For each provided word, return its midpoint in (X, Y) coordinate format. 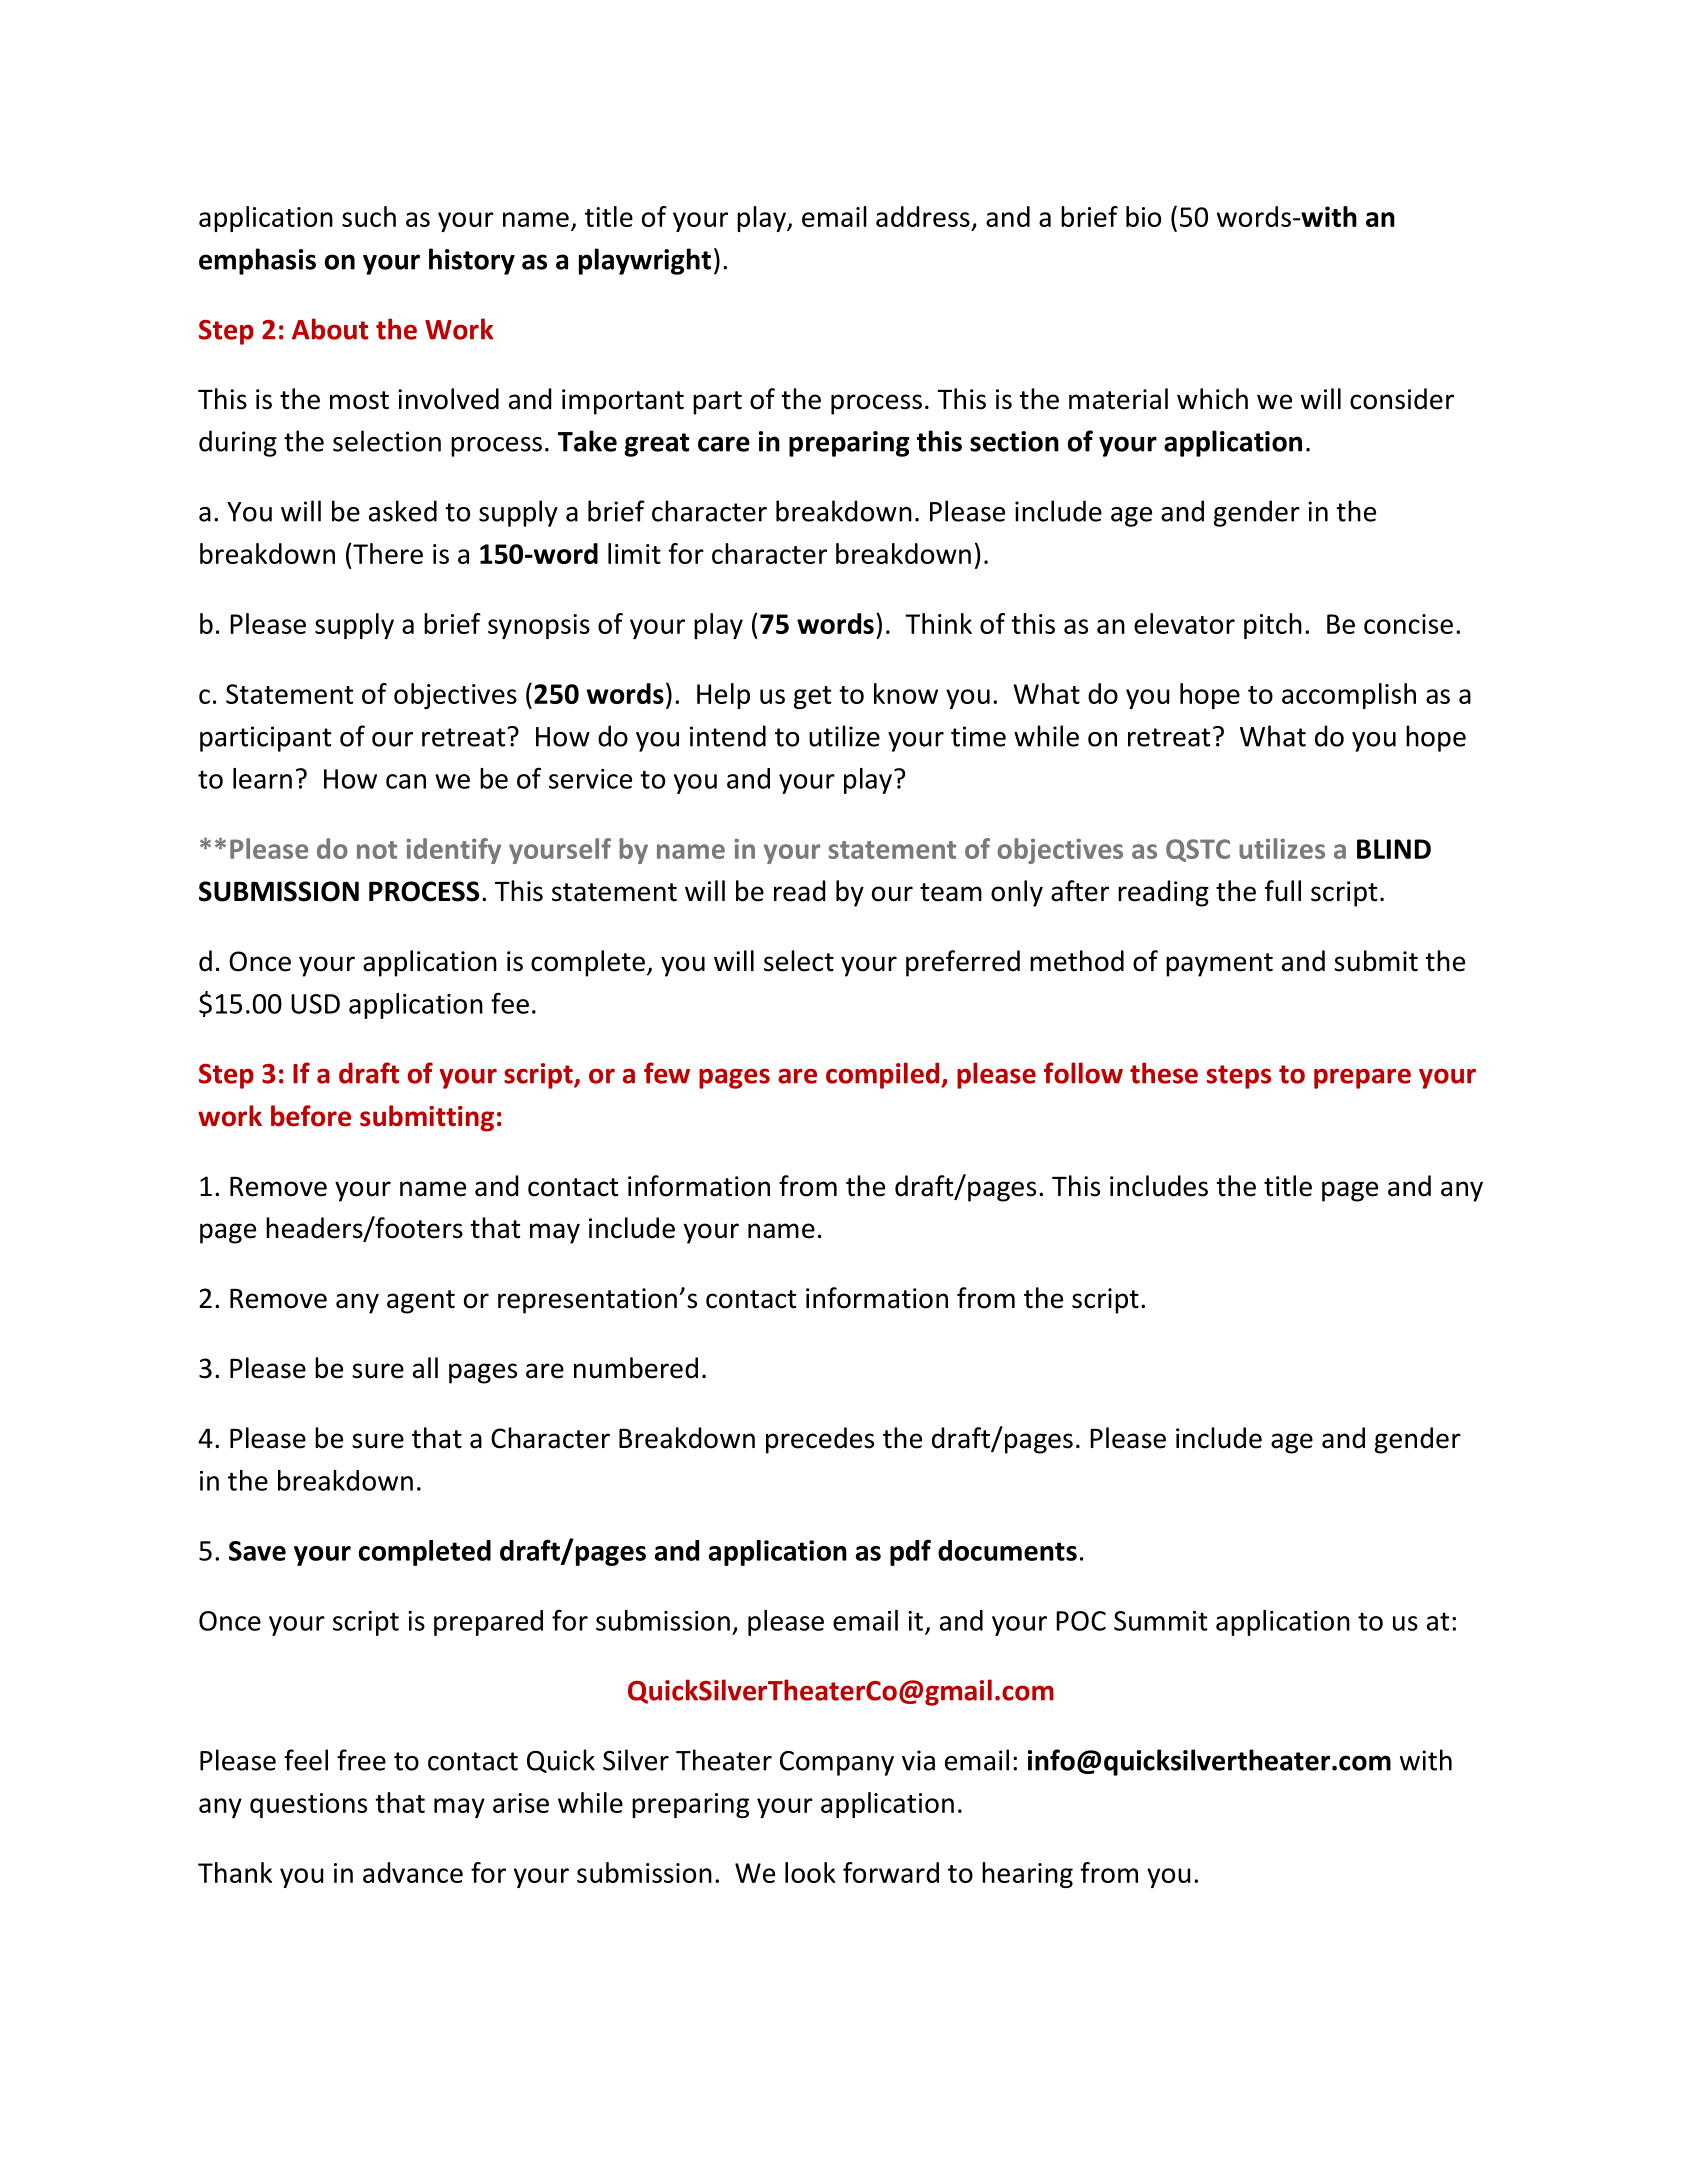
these (1164, 1073)
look (810, 1872)
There (387, 553)
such (369, 216)
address (923, 216)
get (812, 697)
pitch (1273, 626)
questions (308, 1805)
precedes (820, 1440)
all (425, 1368)
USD (315, 1004)
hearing (1027, 1875)
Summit (1160, 1621)
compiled (884, 1075)
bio (1143, 216)
